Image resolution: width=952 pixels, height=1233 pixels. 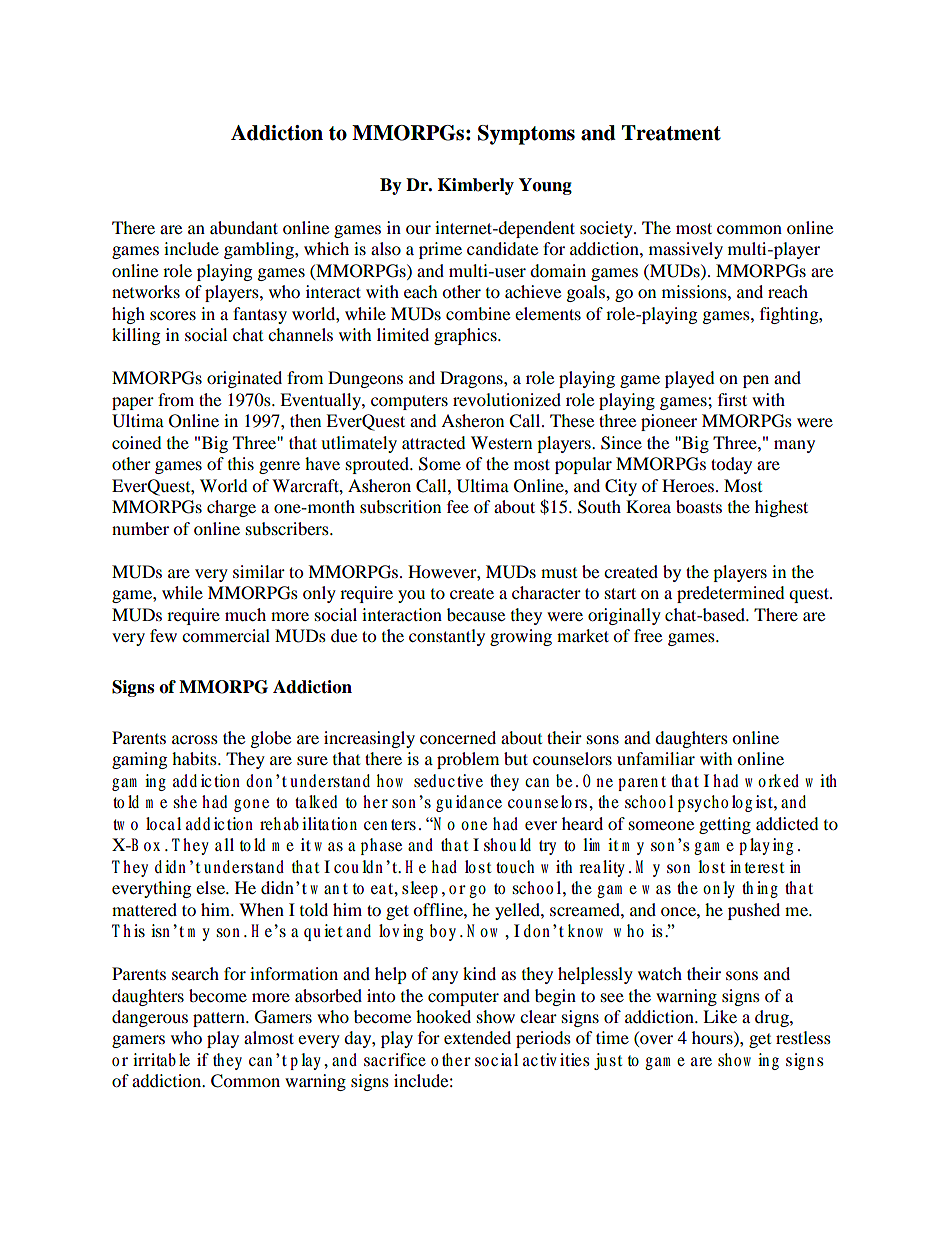 What do you see at coordinates (656, 758) in the screenshot?
I see `unfamiliar` at bounding box center [656, 758].
